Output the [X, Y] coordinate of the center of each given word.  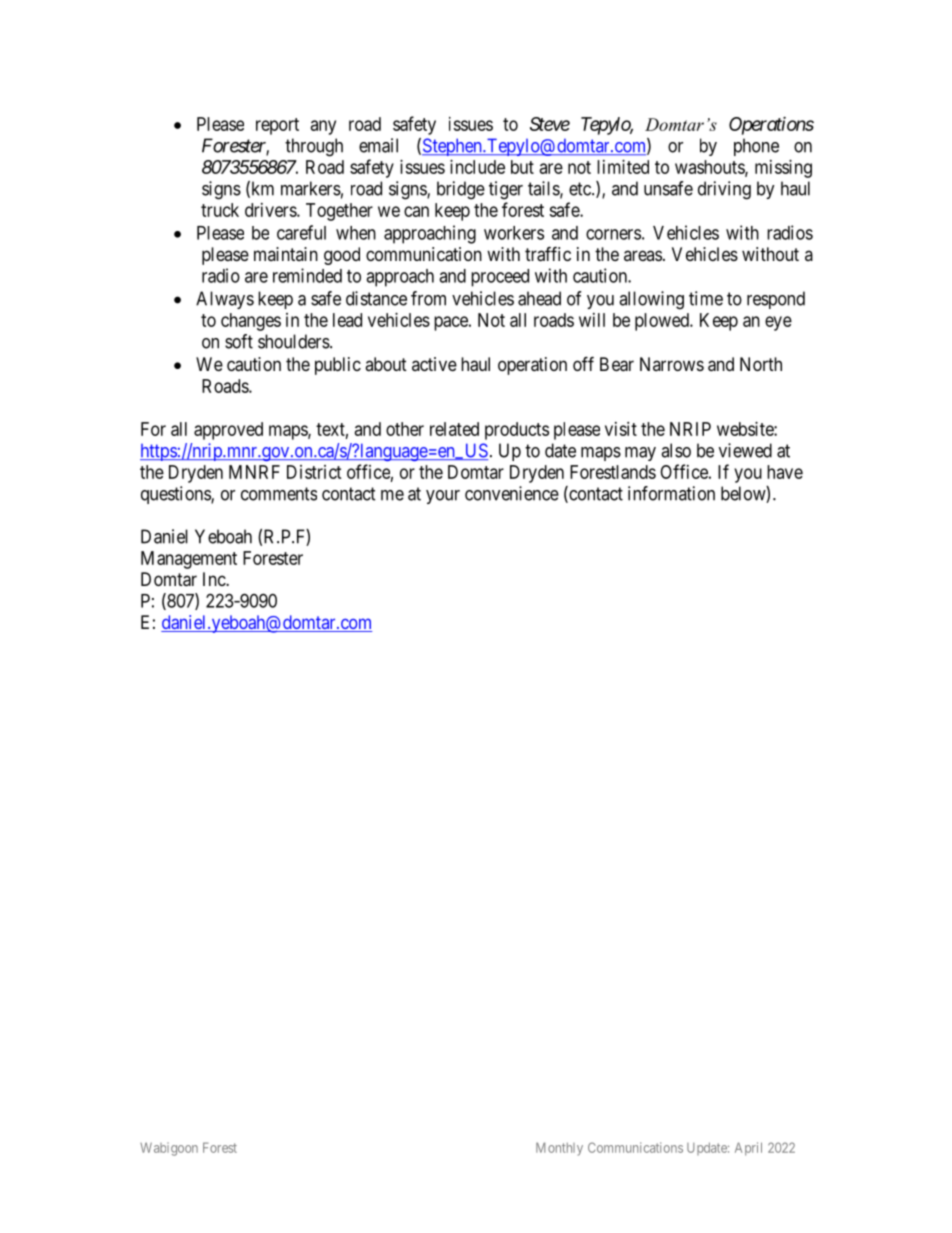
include [477, 167]
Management [189, 560]
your [443, 497]
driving [724, 190]
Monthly [559, 1149]
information [671, 493]
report [277, 126]
